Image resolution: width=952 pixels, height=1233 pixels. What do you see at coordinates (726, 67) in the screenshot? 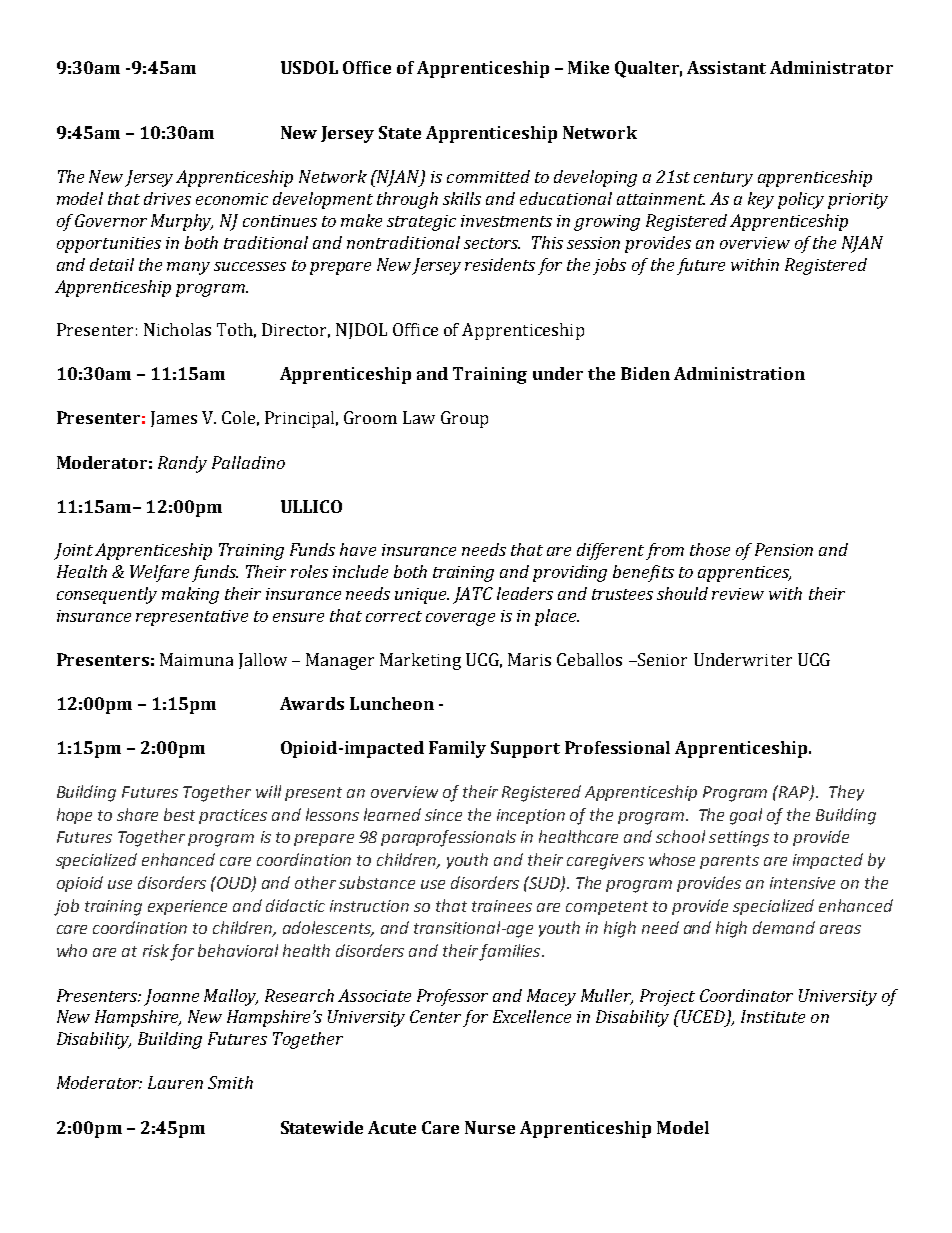
I see `Assistant` at bounding box center [726, 67].
